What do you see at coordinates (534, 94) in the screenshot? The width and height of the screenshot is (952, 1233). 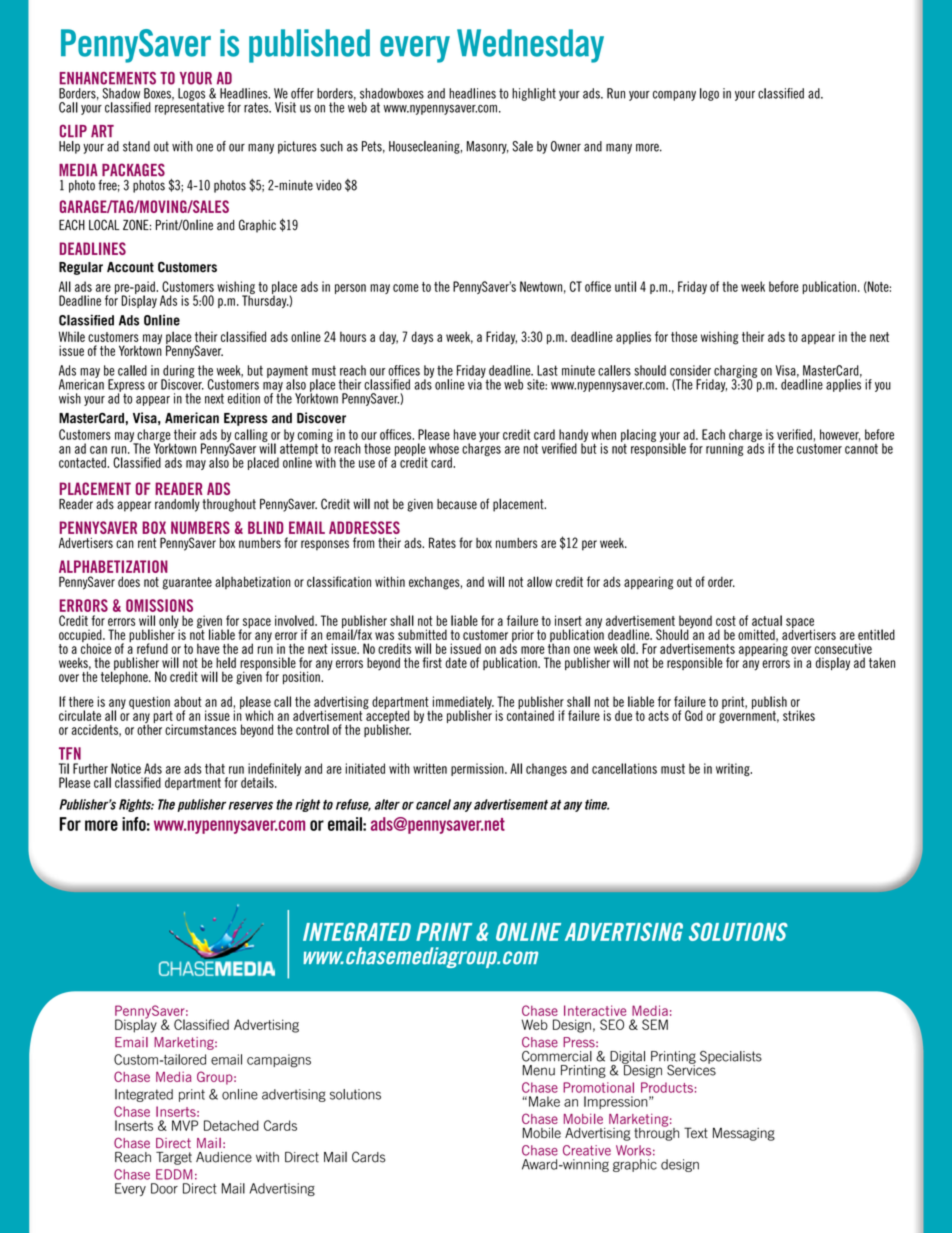 I see `highlight` at bounding box center [534, 94].
